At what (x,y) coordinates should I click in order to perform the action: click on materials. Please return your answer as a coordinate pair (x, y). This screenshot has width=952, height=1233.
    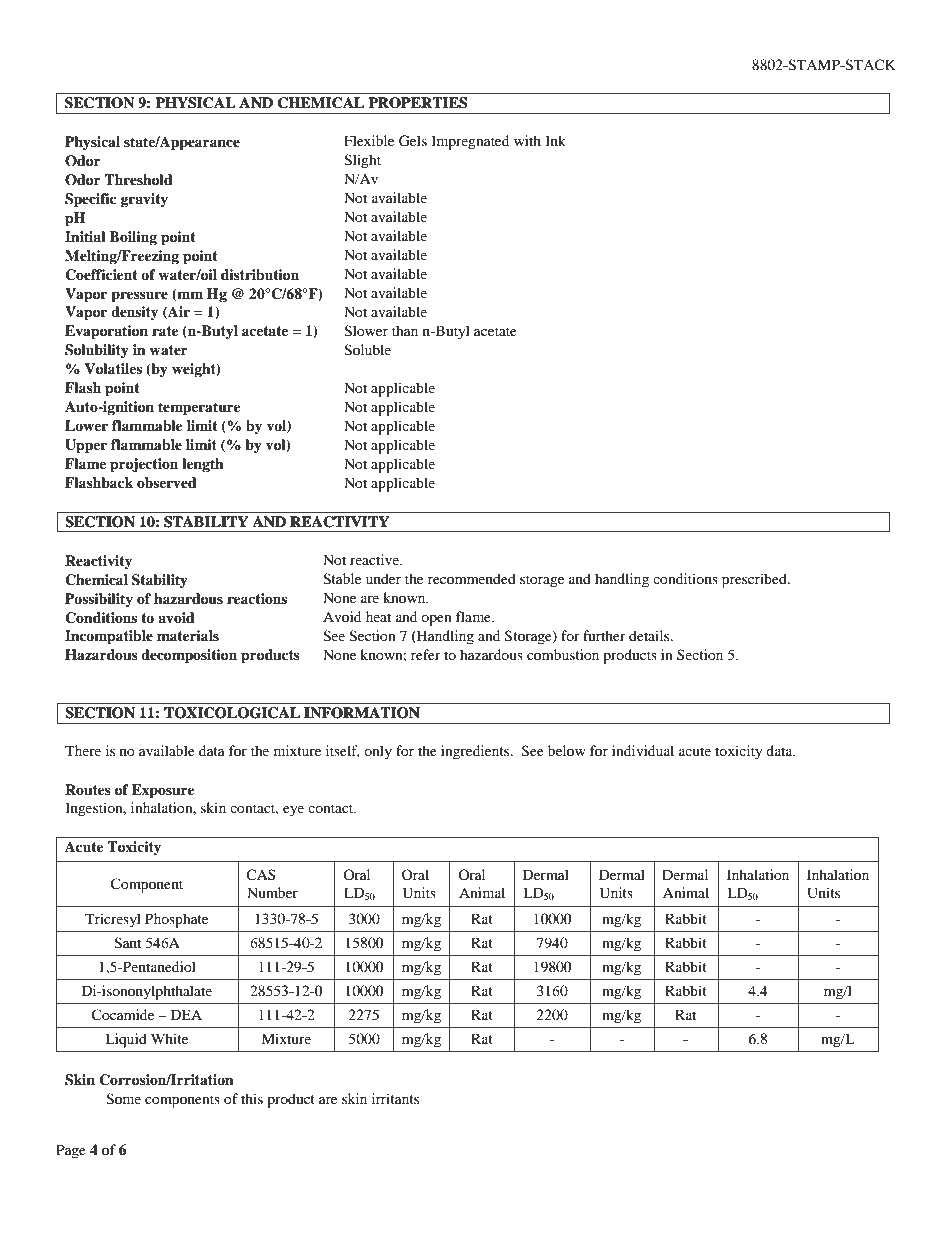
    Looking at the image, I should click on (188, 635).
